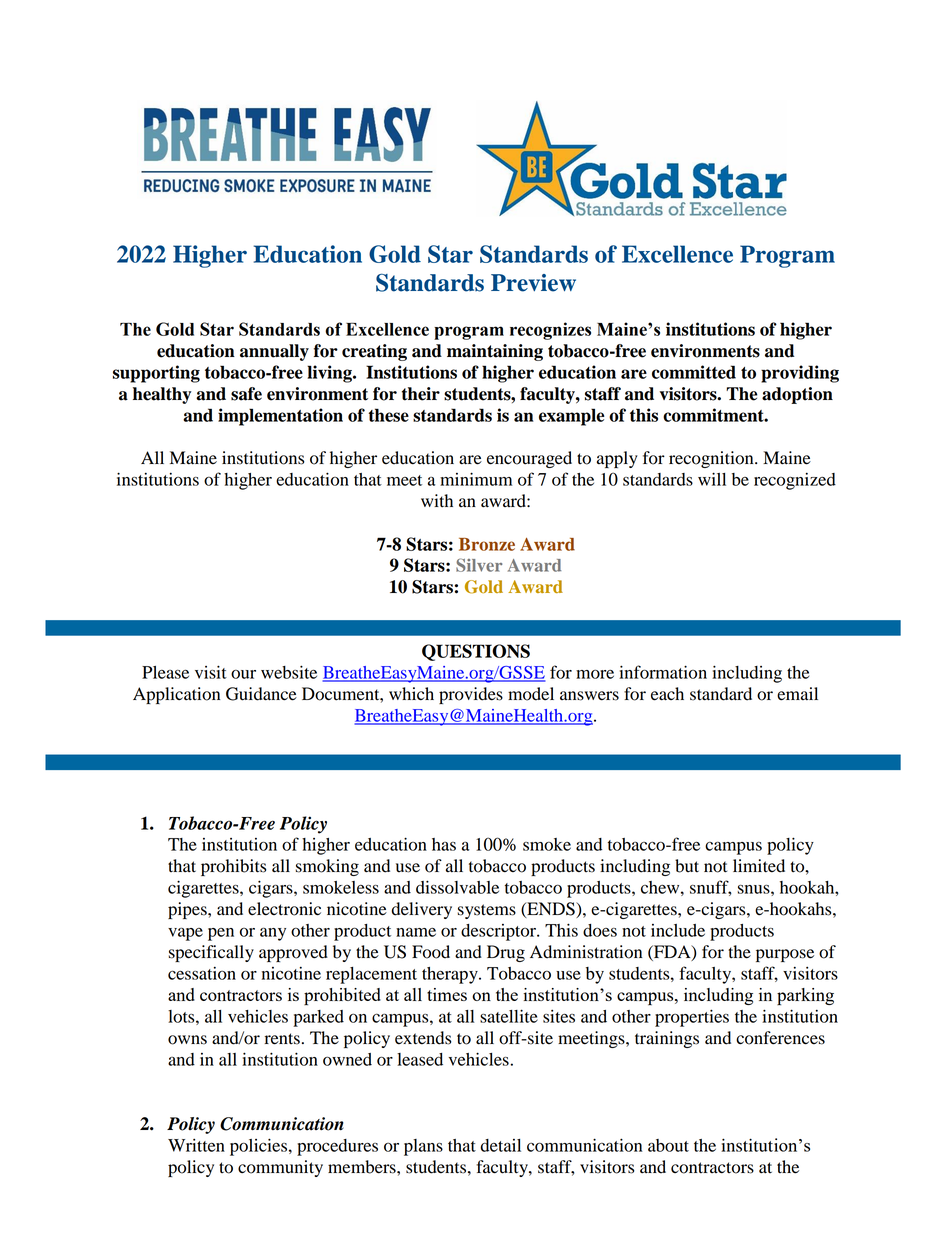  What do you see at coordinates (495, 352) in the page?
I see `maintaining` at bounding box center [495, 352].
